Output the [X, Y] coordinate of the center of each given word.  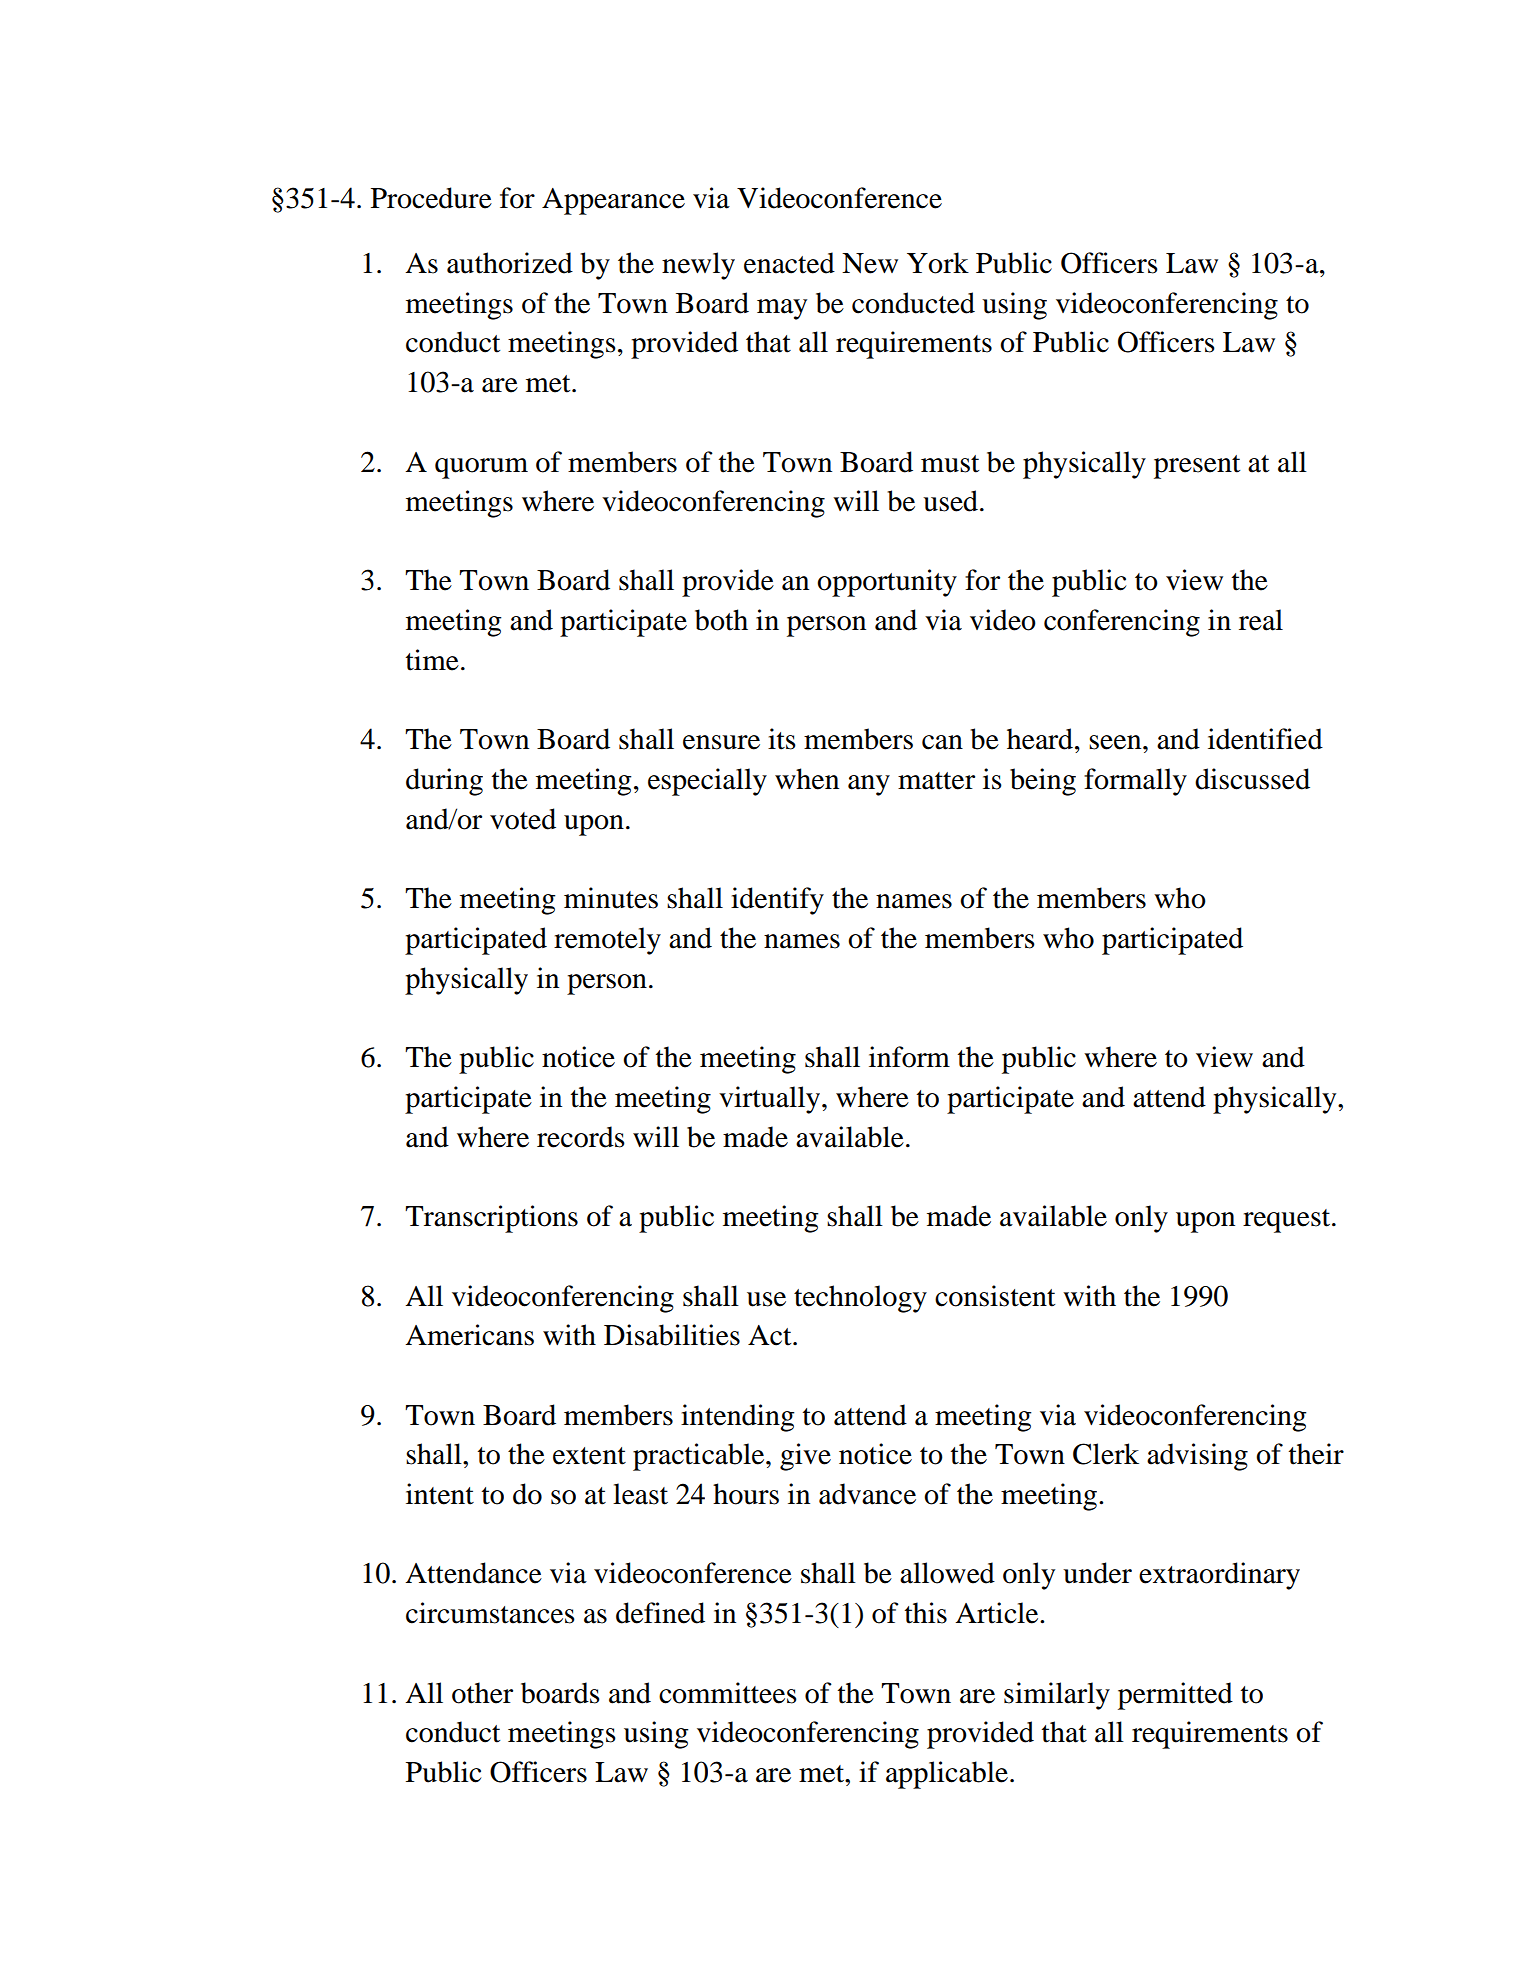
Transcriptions [491, 1219]
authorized [510, 263]
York [938, 263]
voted [523, 819]
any [869, 785]
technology [860, 1299]
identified [1265, 739]
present [1197, 467]
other [482, 1693]
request [1288, 1221]
